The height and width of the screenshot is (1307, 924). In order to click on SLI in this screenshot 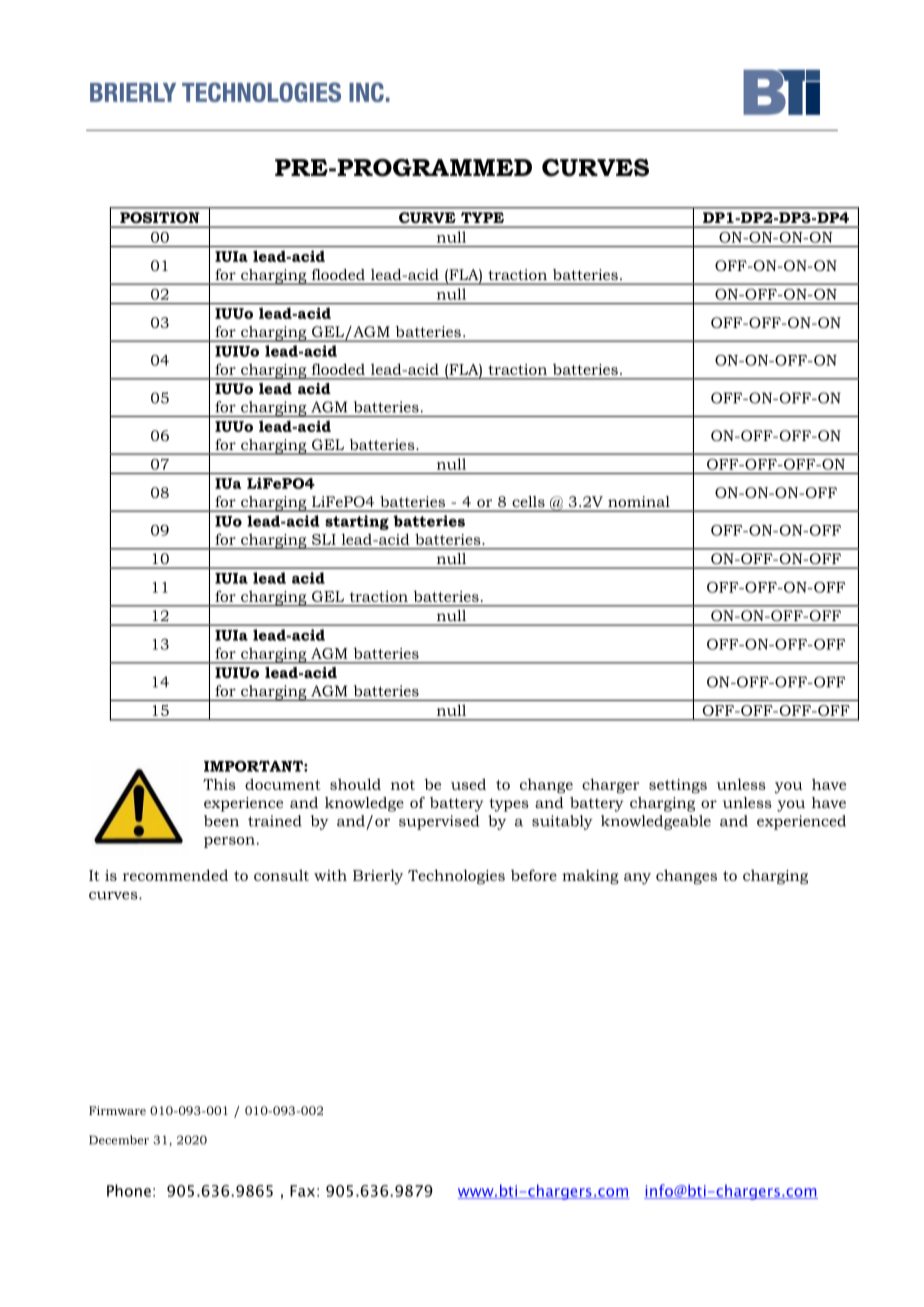, I will do `click(324, 539)`.
